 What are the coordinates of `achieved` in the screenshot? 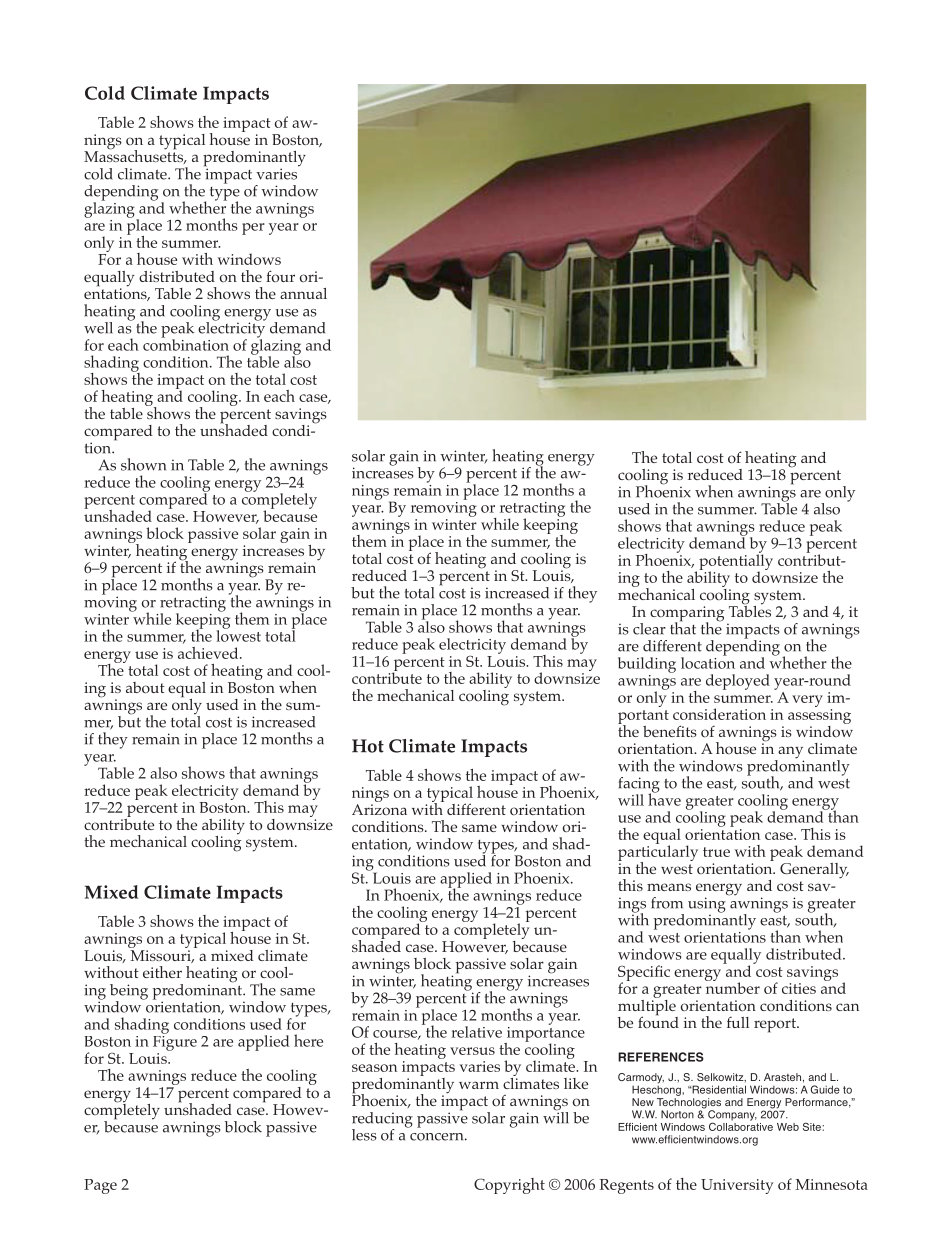 It's located at (209, 653).
